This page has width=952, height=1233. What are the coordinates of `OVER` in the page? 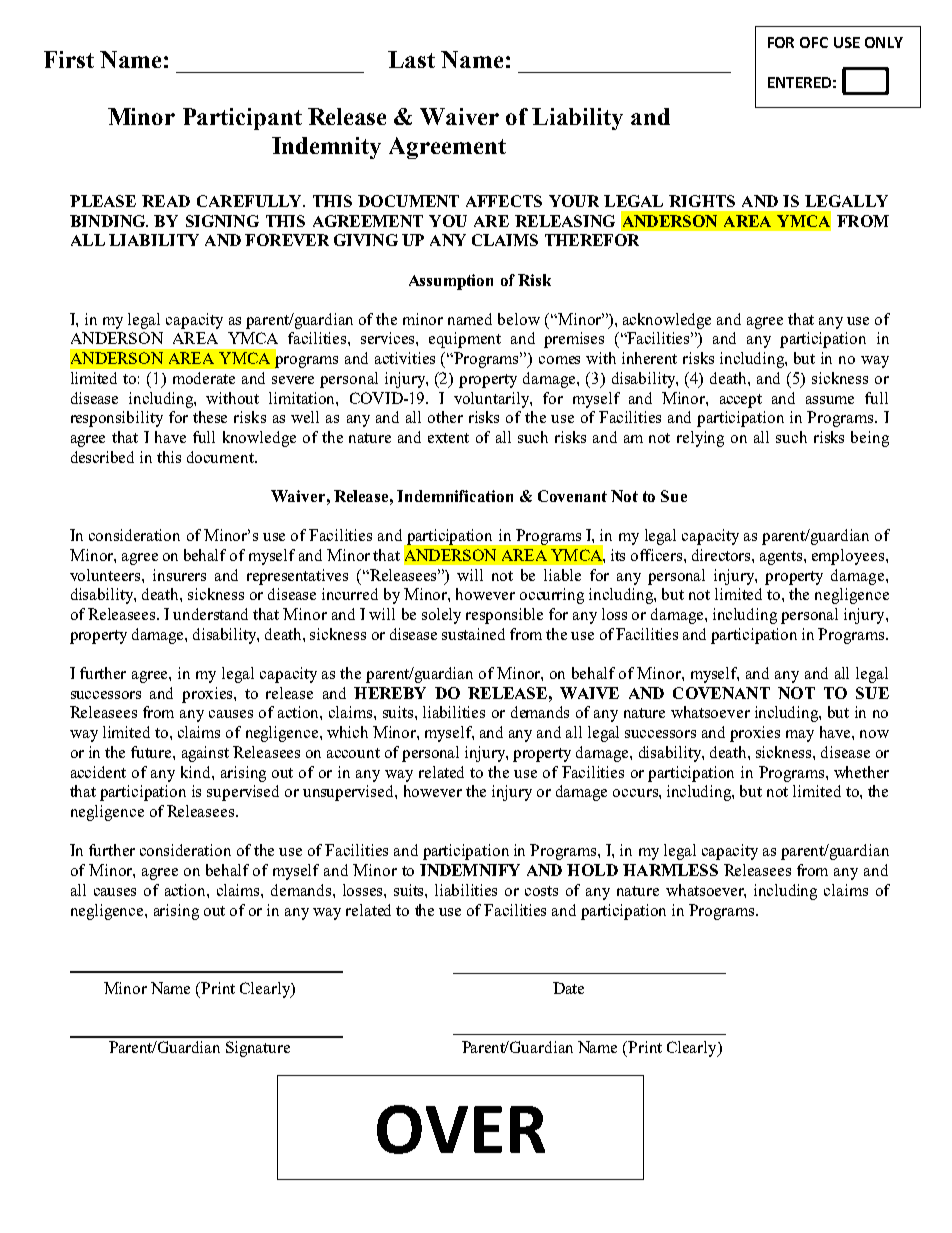 It's located at (461, 1129).
